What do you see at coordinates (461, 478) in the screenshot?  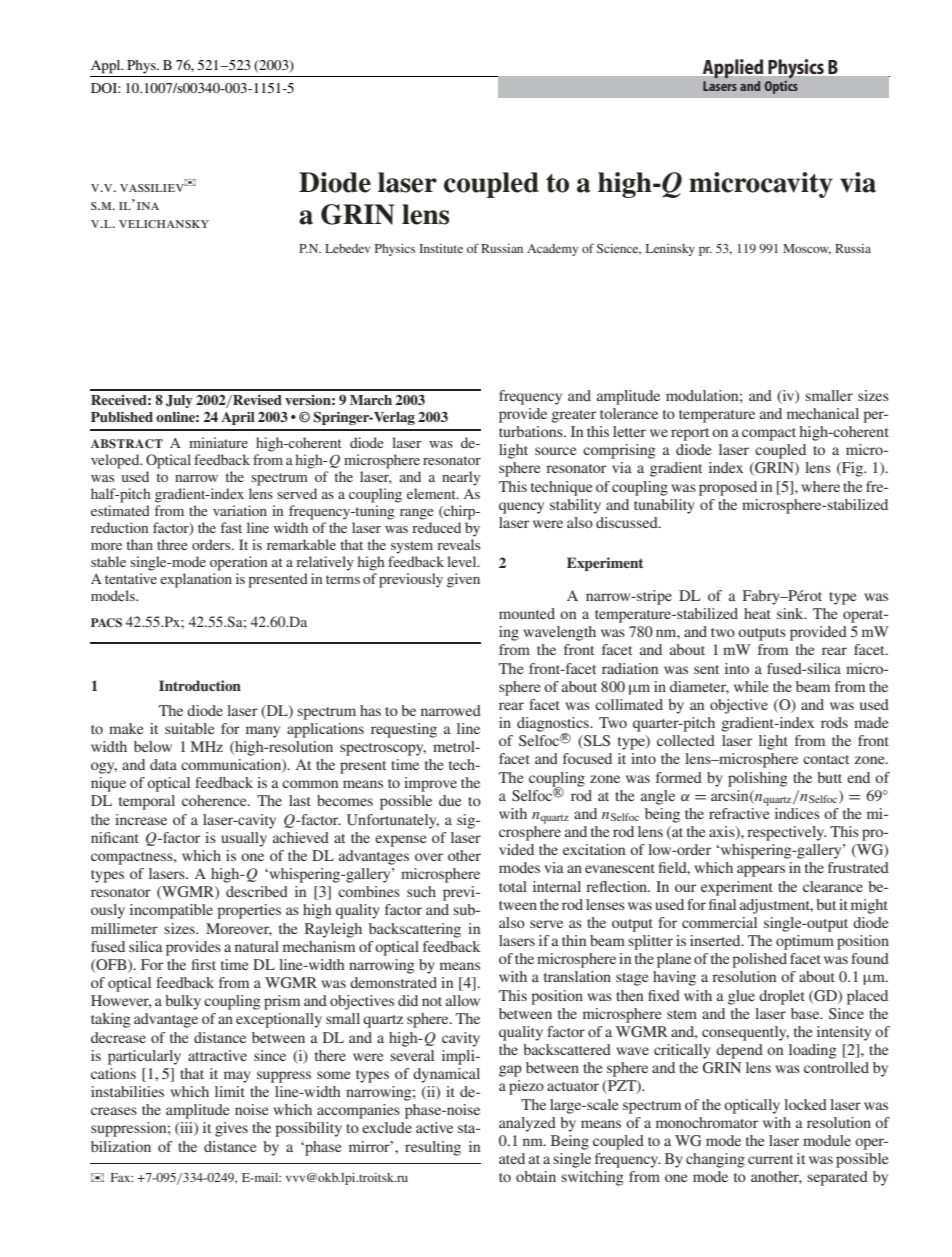 I see `nearly` at bounding box center [461, 478].
